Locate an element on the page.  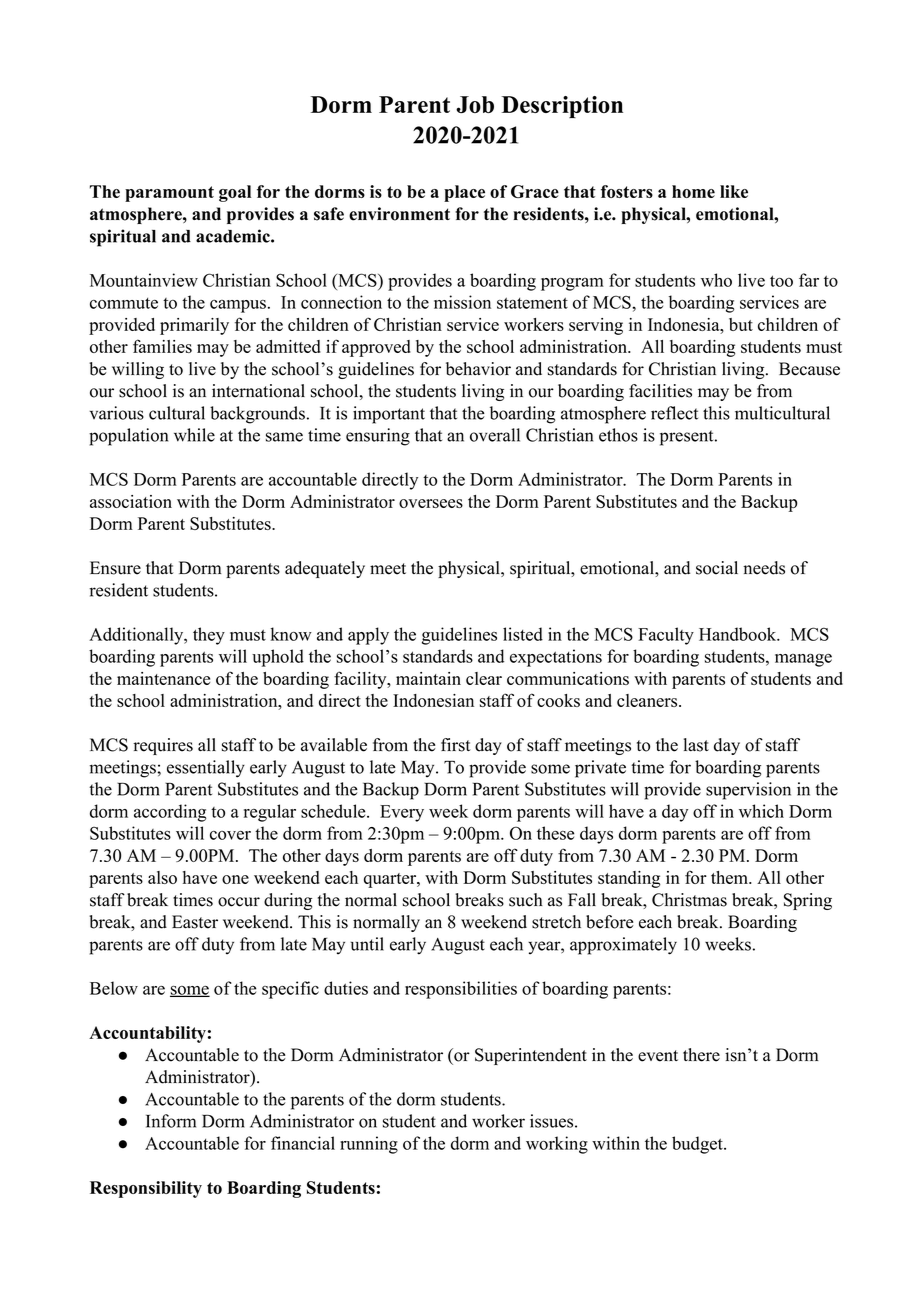
oversees is located at coordinates (431, 503).
